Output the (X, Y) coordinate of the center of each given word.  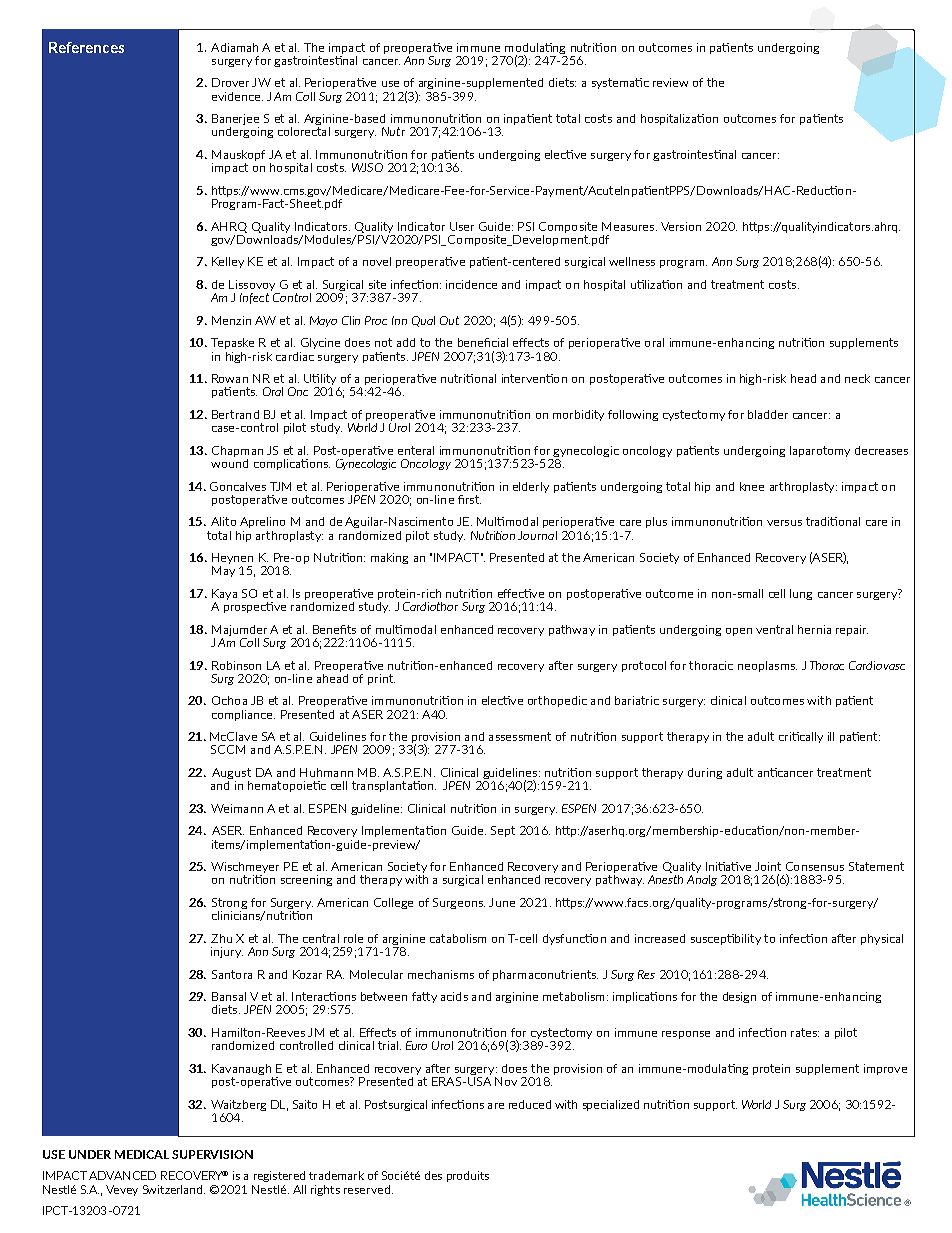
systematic (620, 83)
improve (885, 1069)
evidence (236, 96)
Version (681, 226)
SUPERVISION (212, 1154)
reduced (530, 1104)
